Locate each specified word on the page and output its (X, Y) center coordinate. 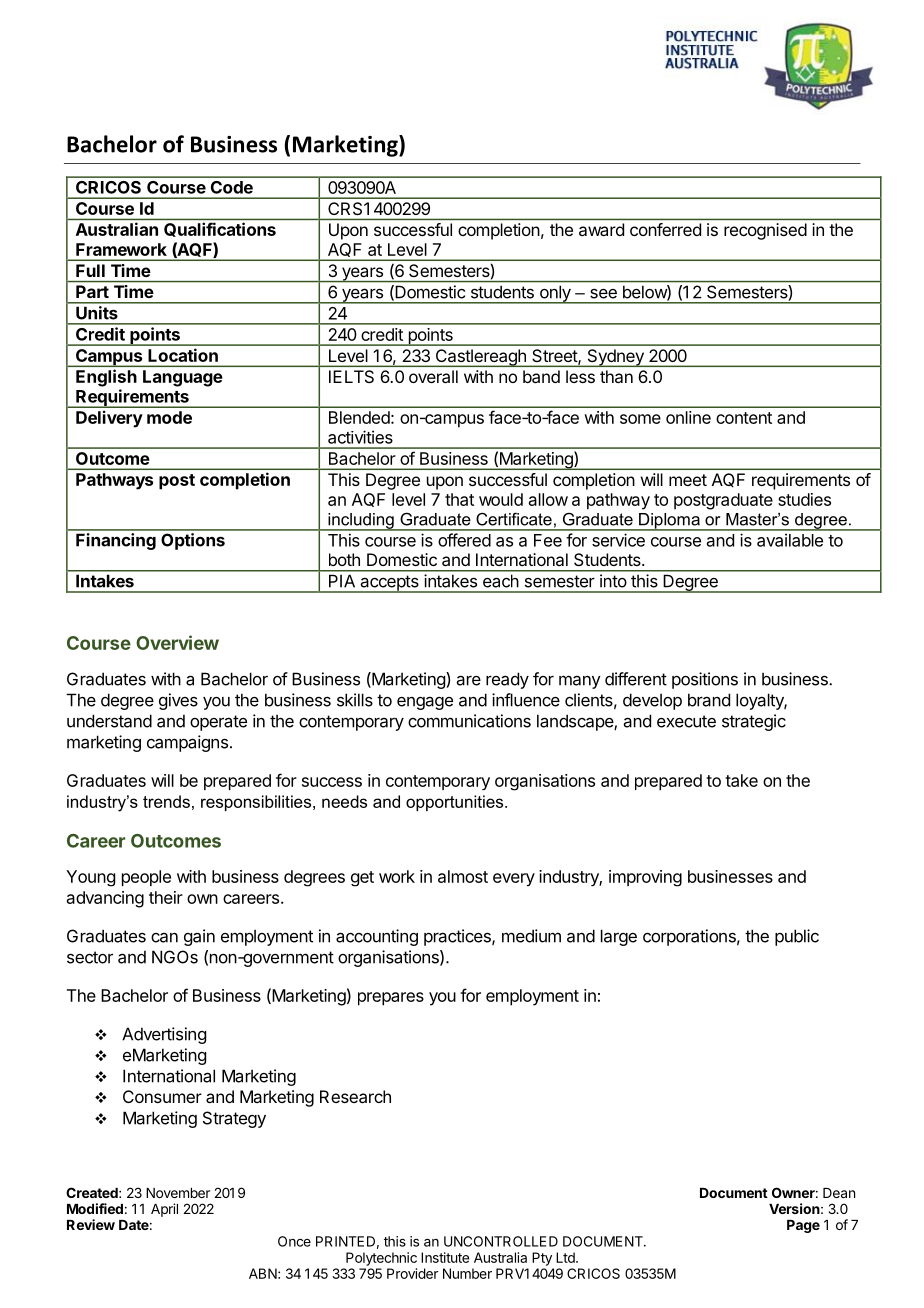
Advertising (164, 1035)
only (555, 295)
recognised (765, 231)
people (146, 878)
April (164, 1210)
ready (507, 680)
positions (705, 680)
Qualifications (220, 229)
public (797, 937)
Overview (177, 642)
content (744, 418)
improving (645, 878)
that (459, 499)
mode (169, 417)
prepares (391, 999)
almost (463, 876)
